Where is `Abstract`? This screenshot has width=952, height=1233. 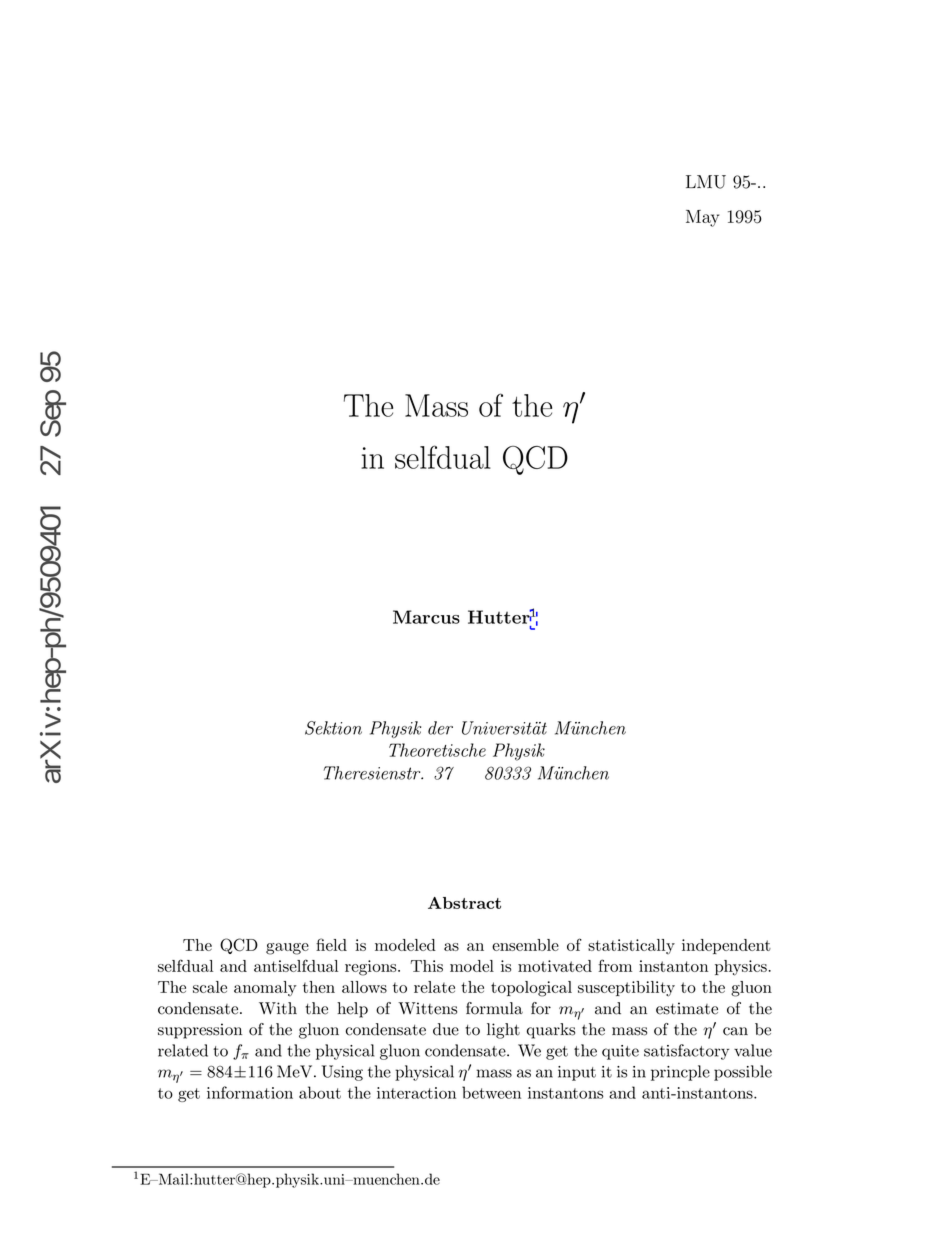 Abstract is located at coordinates (464, 903).
